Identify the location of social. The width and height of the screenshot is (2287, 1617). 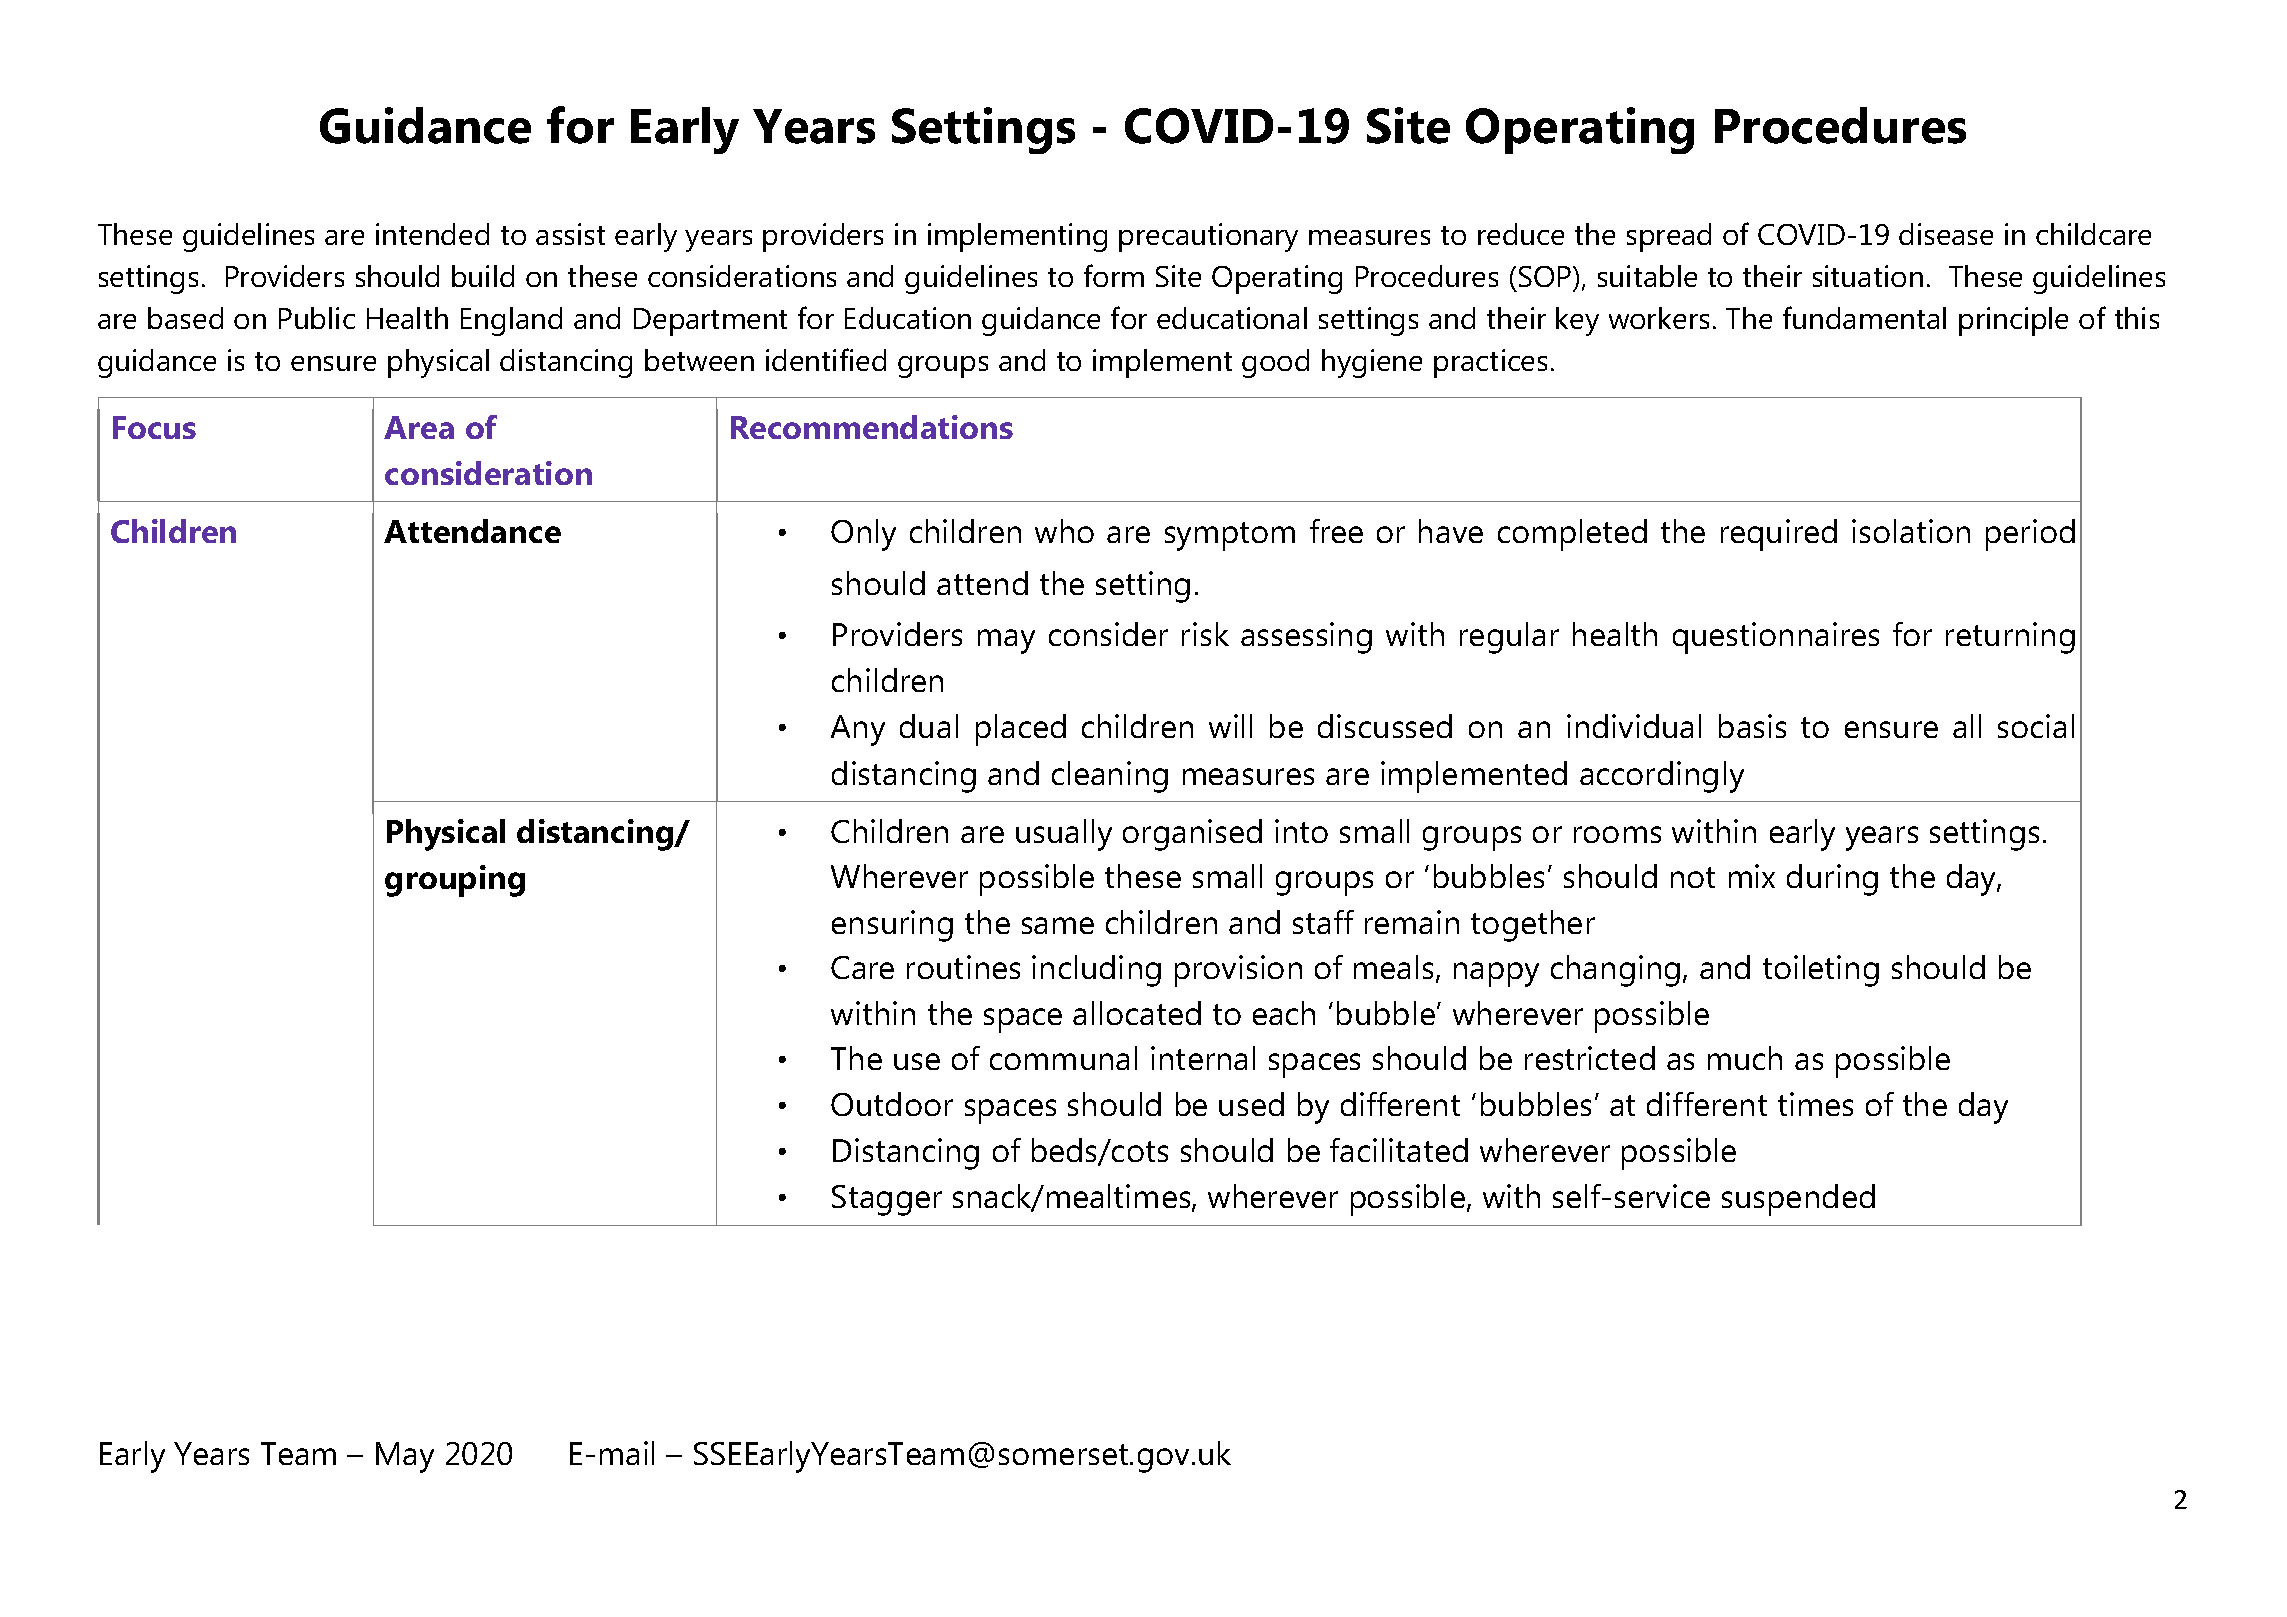
(2036, 726).
